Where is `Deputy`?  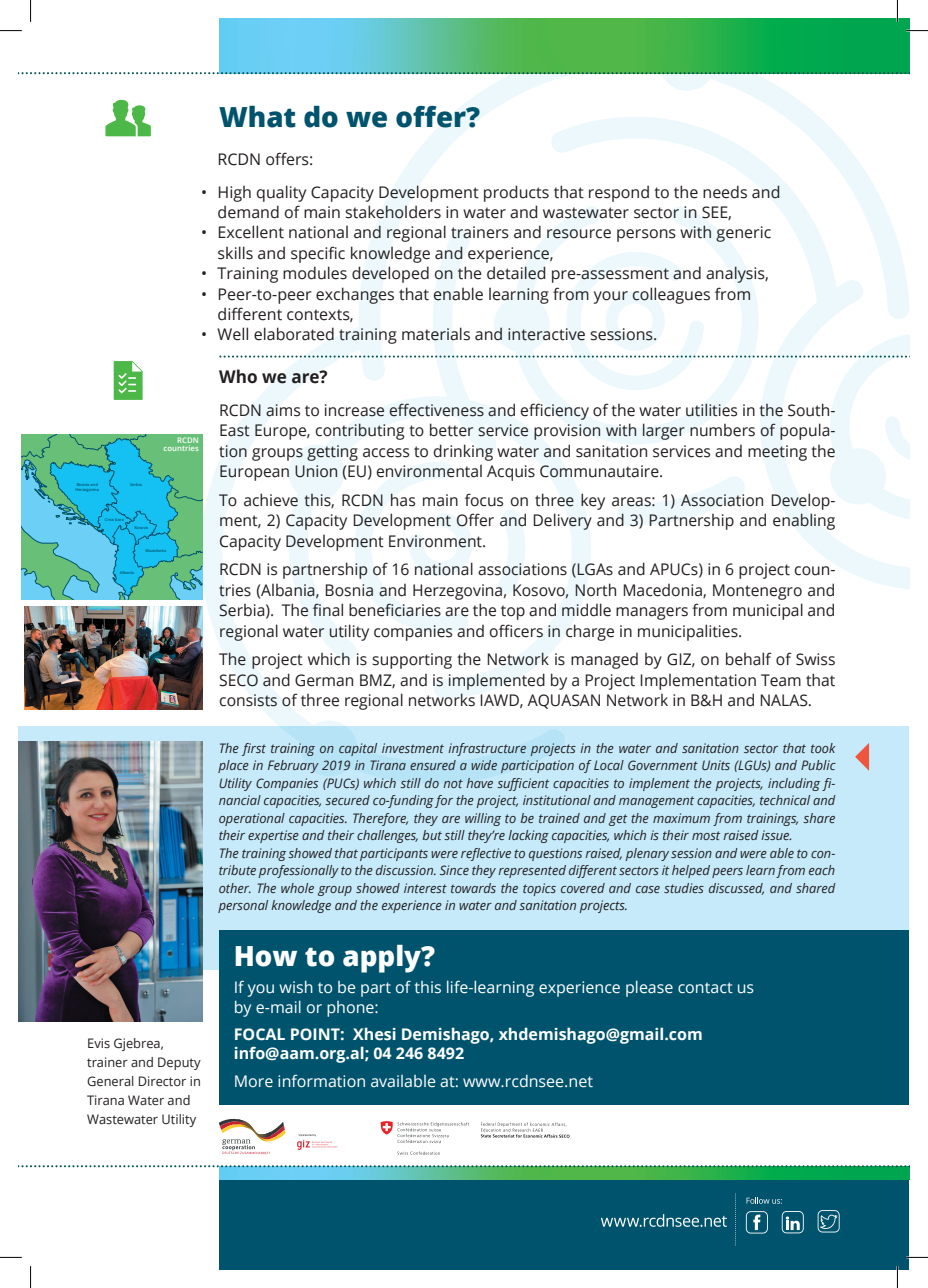 Deputy is located at coordinates (179, 1063).
